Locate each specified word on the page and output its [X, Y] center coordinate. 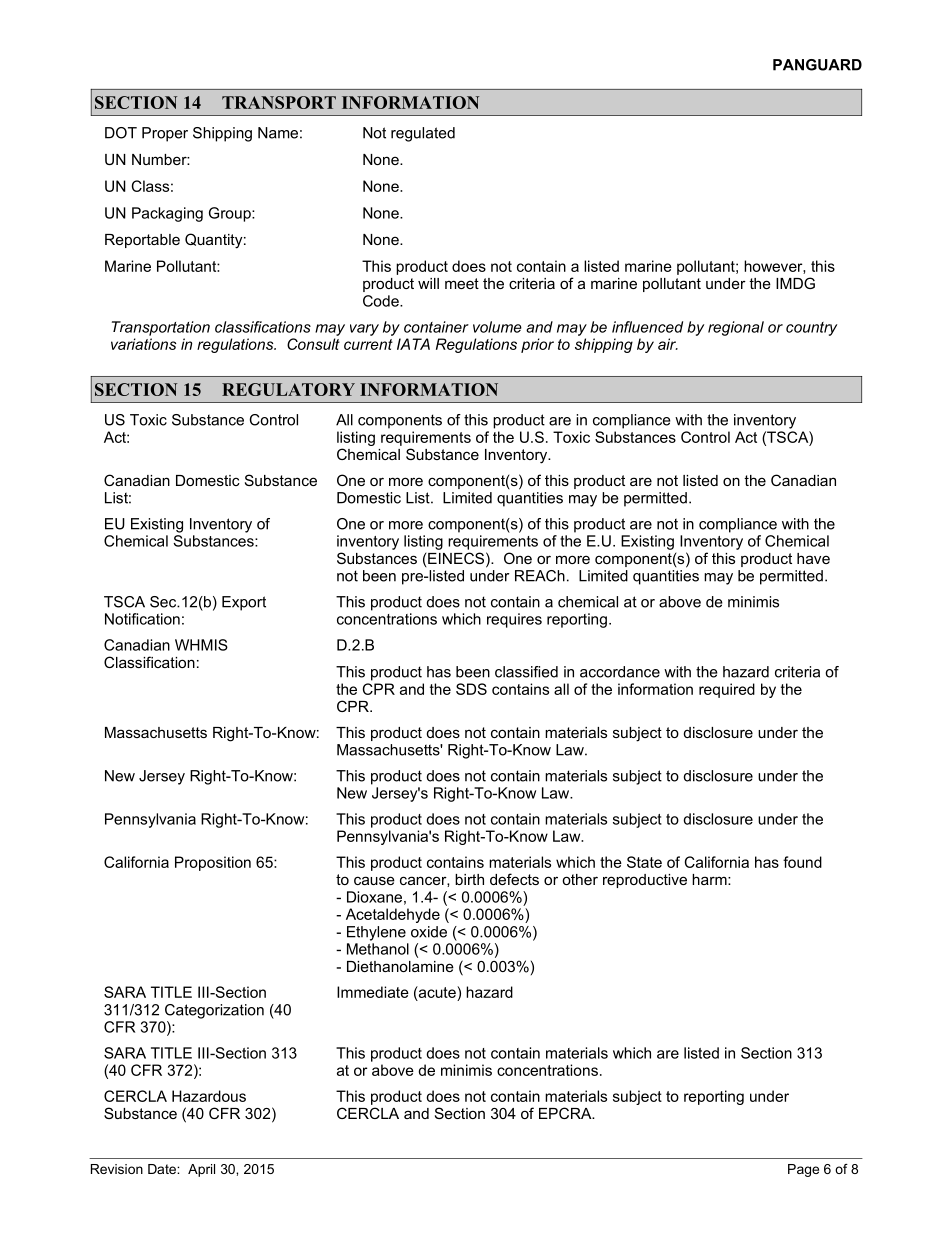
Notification [142, 619]
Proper [165, 134]
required [727, 690]
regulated [423, 134]
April [201, 1170]
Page [803, 1170]
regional [736, 328]
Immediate [373, 992]
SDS [471, 689]
